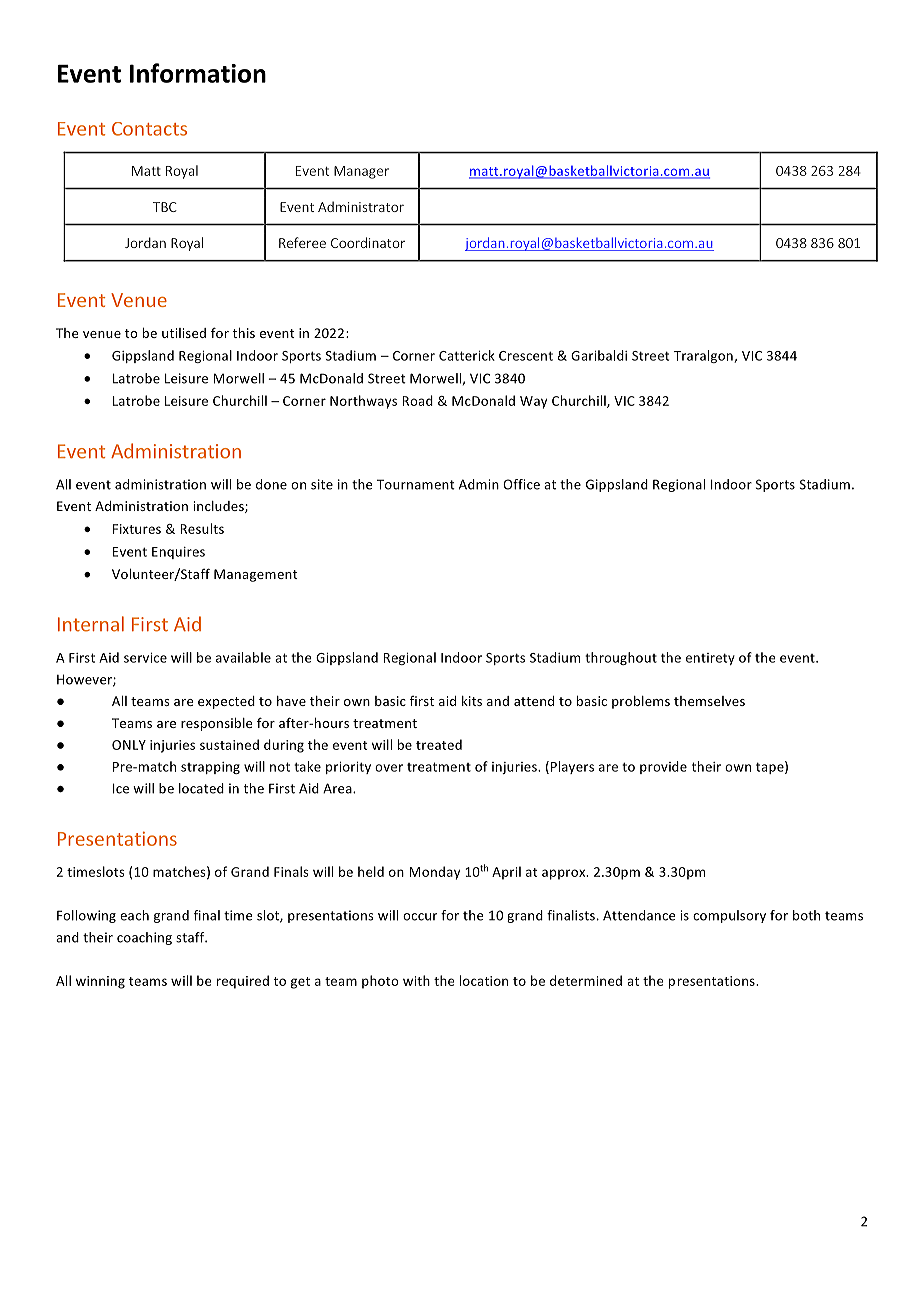 The image size is (924, 1308). What do you see at coordinates (184, 333) in the image?
I see `utilised` at bounding box center [184, 333].
